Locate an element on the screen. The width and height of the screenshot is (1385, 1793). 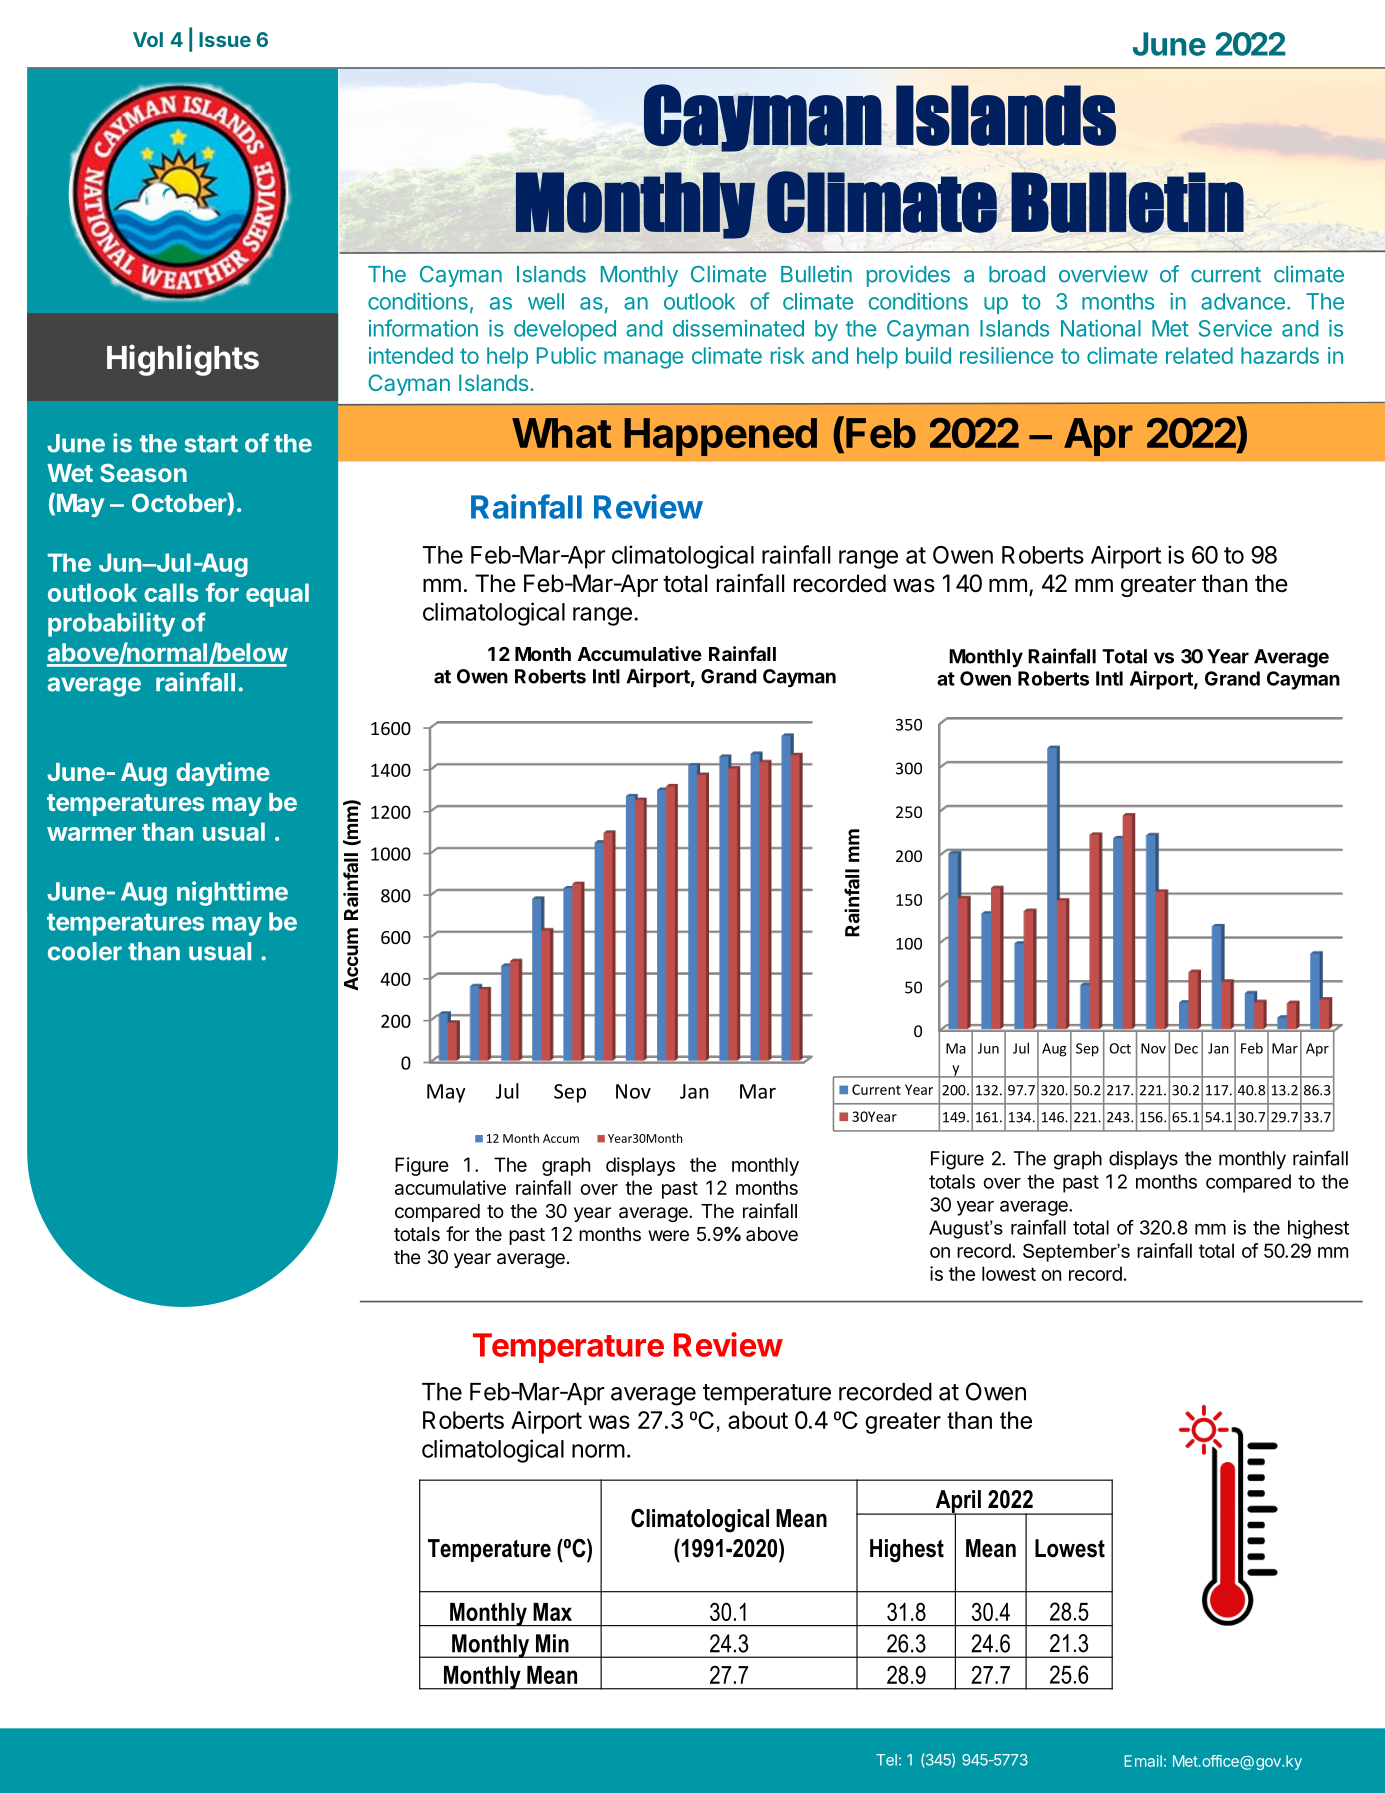
broad is located at coordinates (1017, 274).
